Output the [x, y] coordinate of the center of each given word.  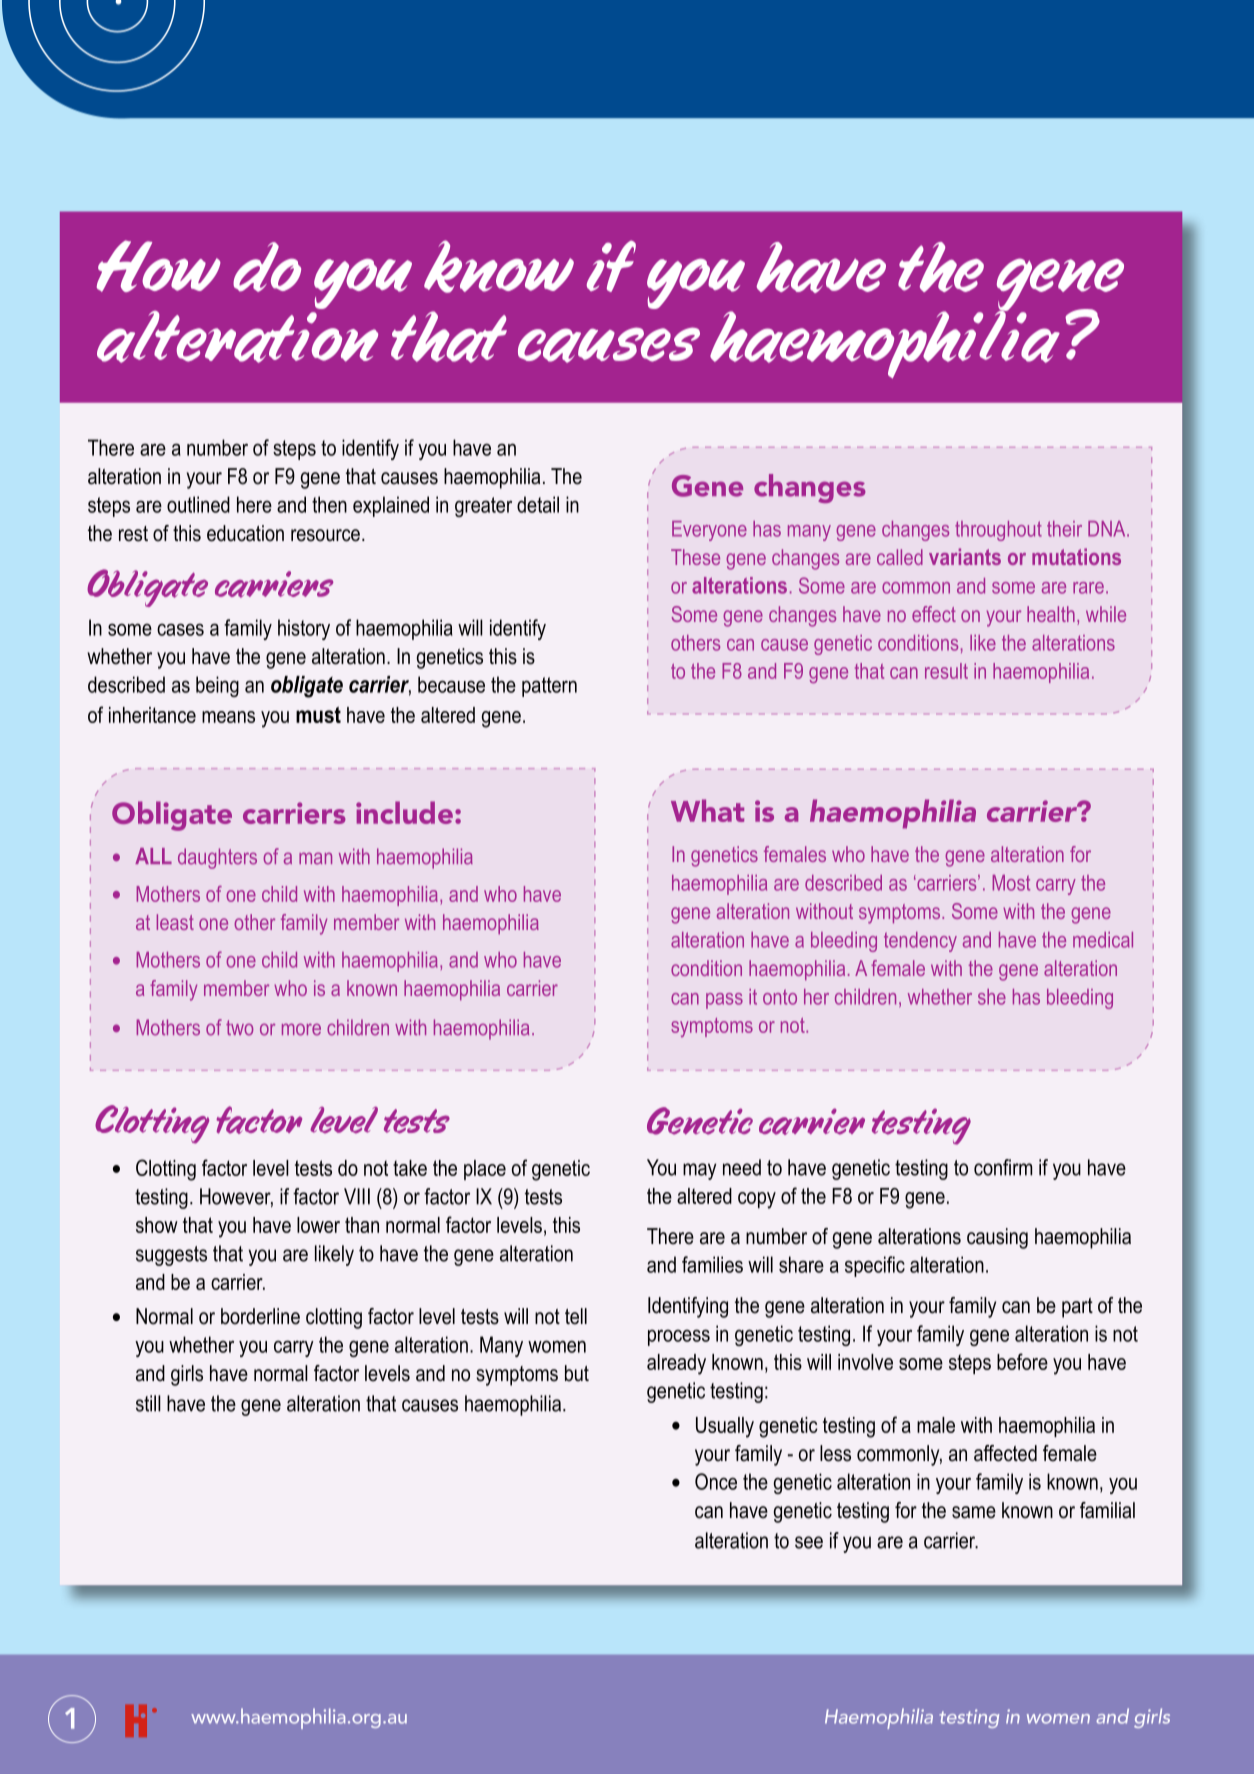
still [148, 1403]
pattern [549, 687]
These [695, 557]
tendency [920, 942]
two [239, 1028]
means [228, 717]
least [175, 922]
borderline [260, 1316]
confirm [1003, 1167]
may [699, 1171]
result [946, 671]
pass [724, 1001]
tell [576, 1316]
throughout [998, 531]
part [1077, 1308]
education [245, 533]
